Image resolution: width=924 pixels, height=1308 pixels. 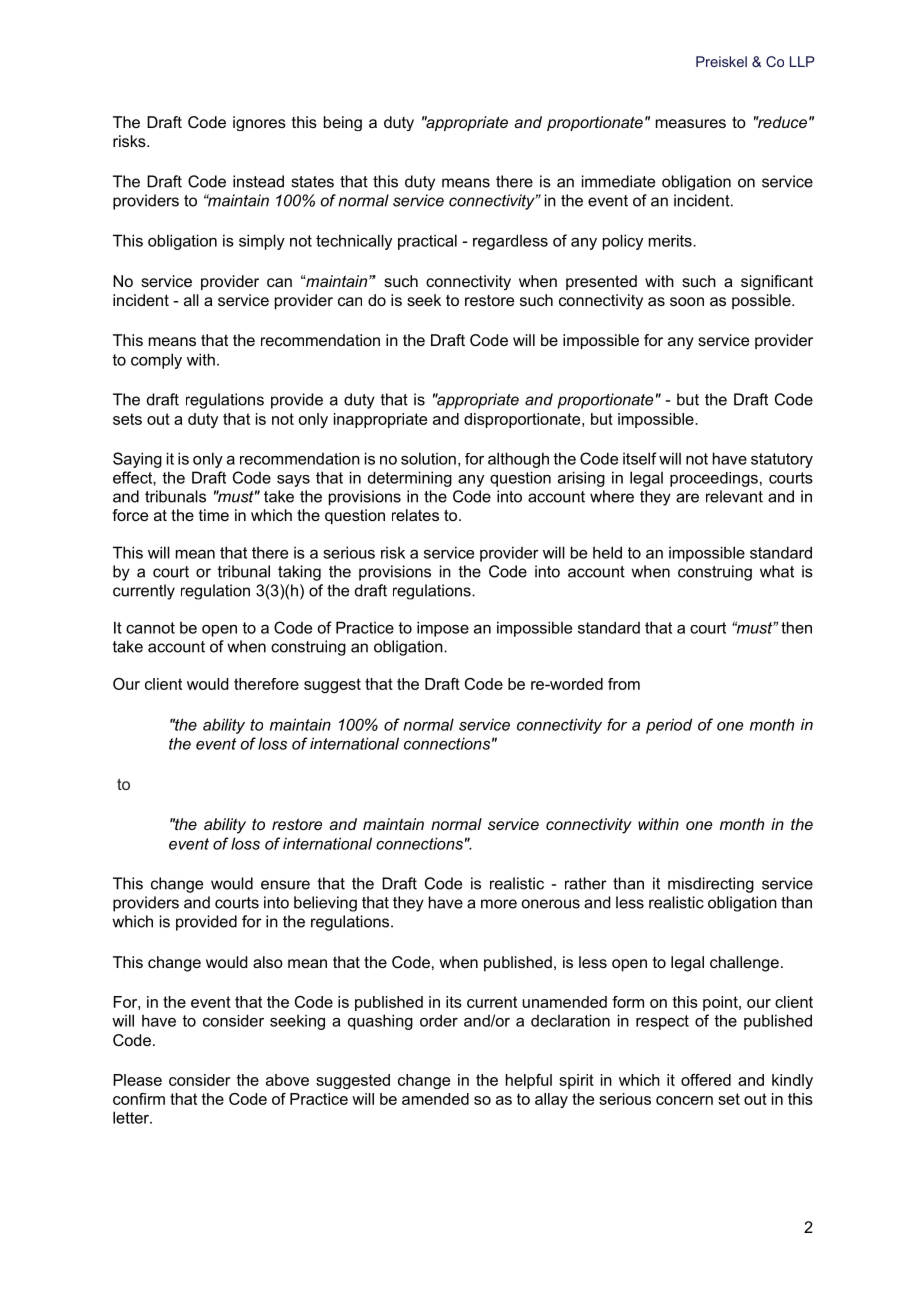 What do you see at coordinates (259, 123) in the screenshot?
I see `ignores` at bounding box center [259, 123].
